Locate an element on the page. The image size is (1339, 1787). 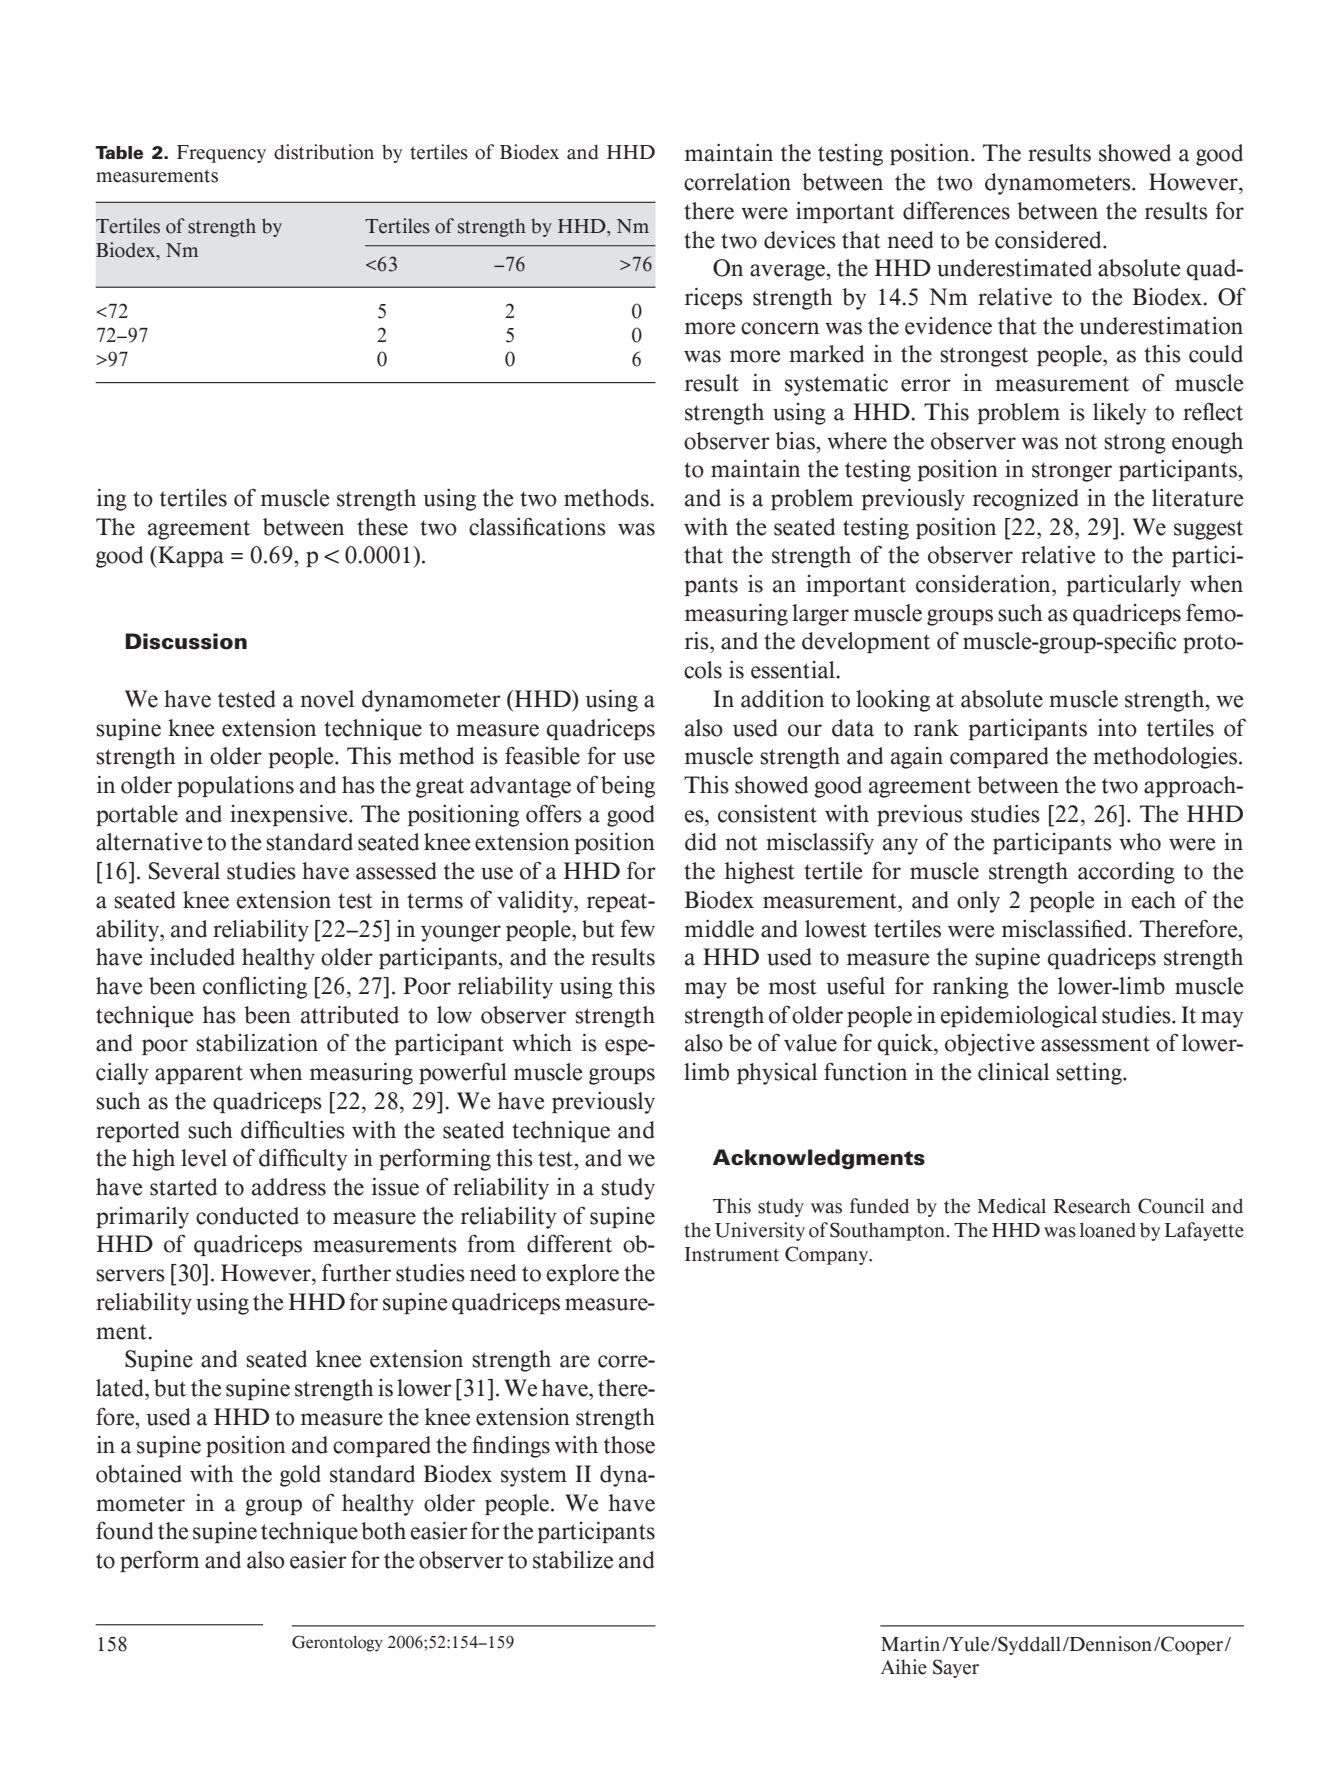
devices is located at coordinates (800, 239).
